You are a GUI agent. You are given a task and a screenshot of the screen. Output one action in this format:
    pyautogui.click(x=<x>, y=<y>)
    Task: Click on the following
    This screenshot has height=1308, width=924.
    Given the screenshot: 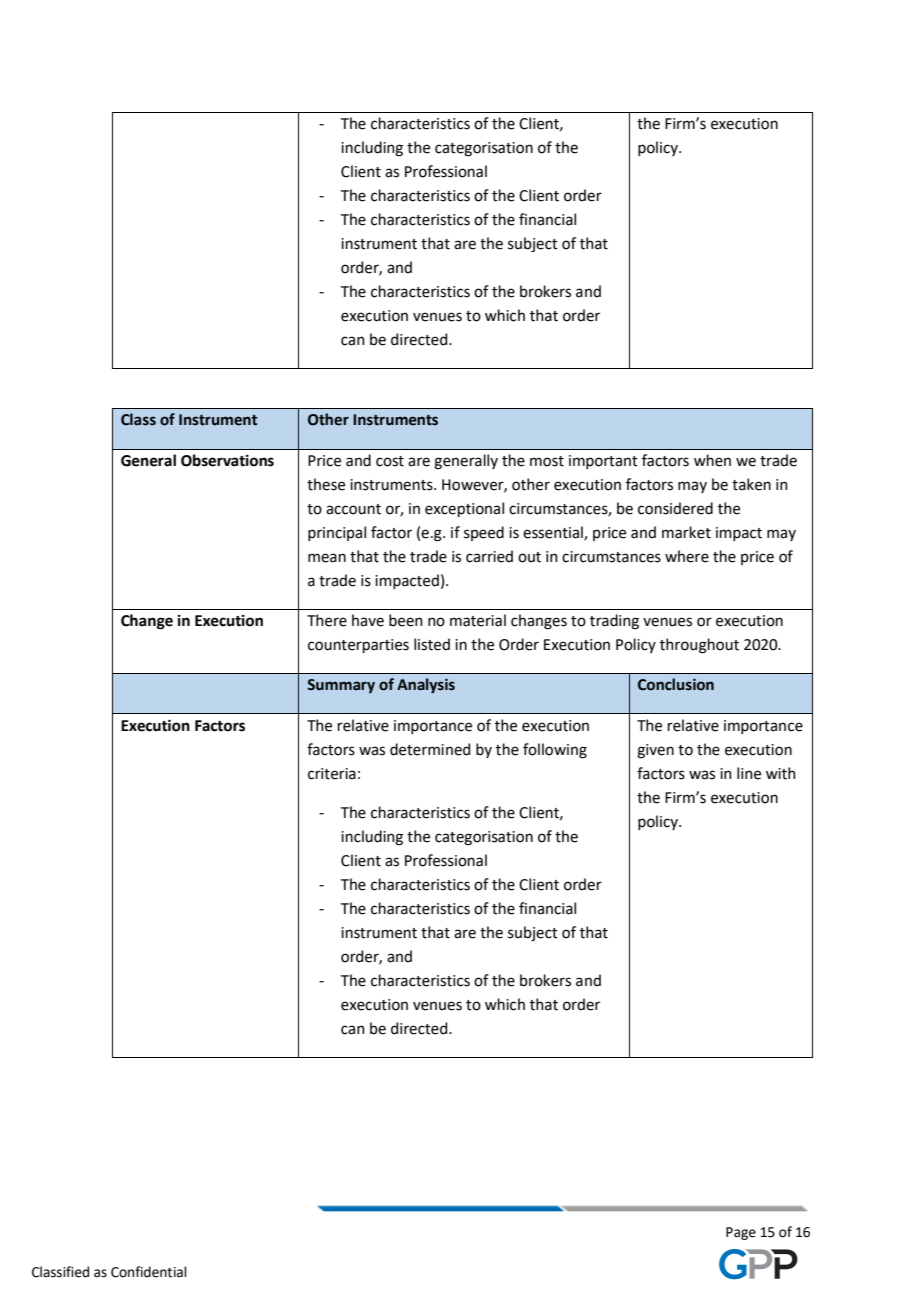 What is the action you would take?
    pyautogui.click(x=555, y=751)
